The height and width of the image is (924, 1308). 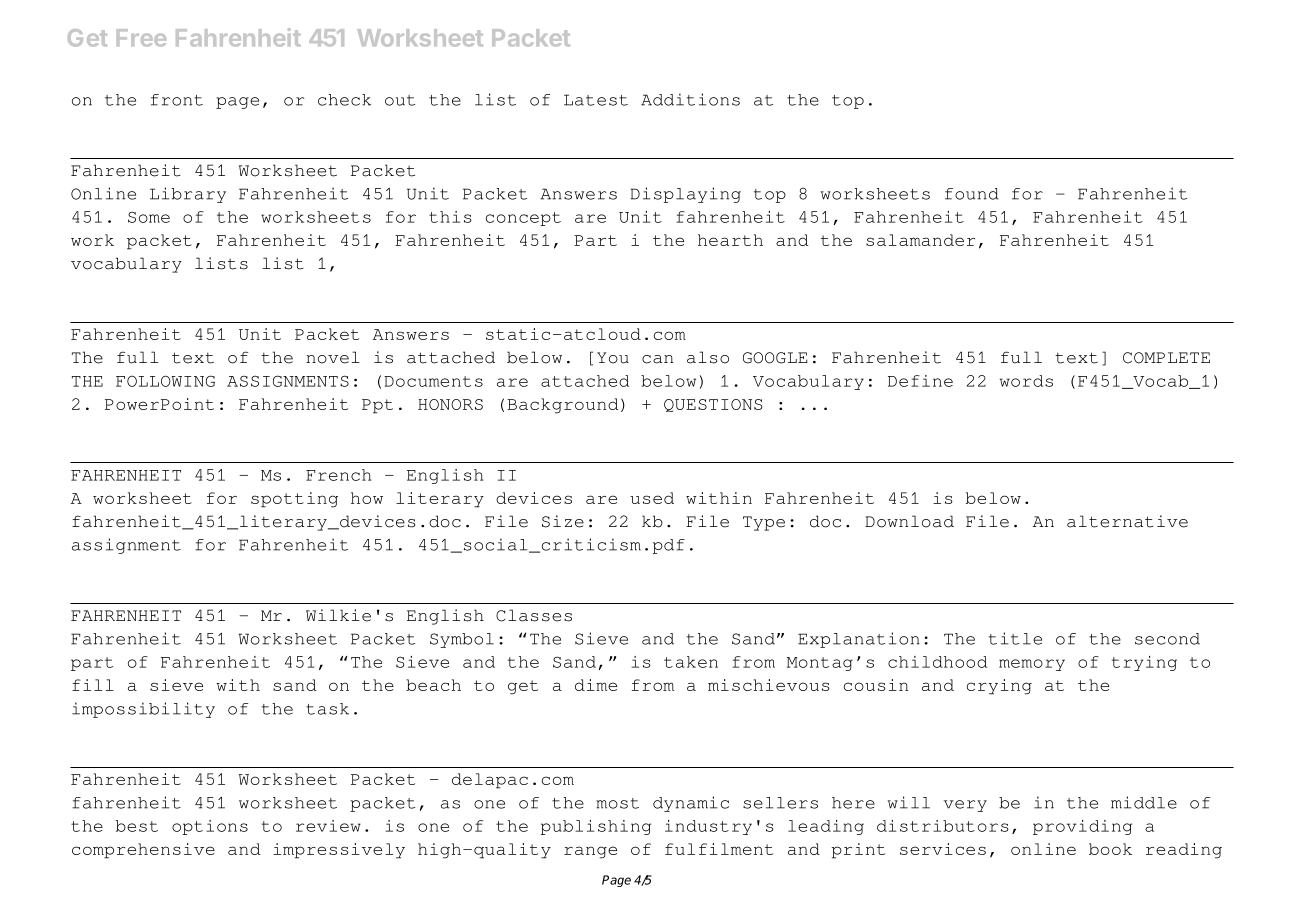 I want to click on Latest, so click(x=596, y=100).
